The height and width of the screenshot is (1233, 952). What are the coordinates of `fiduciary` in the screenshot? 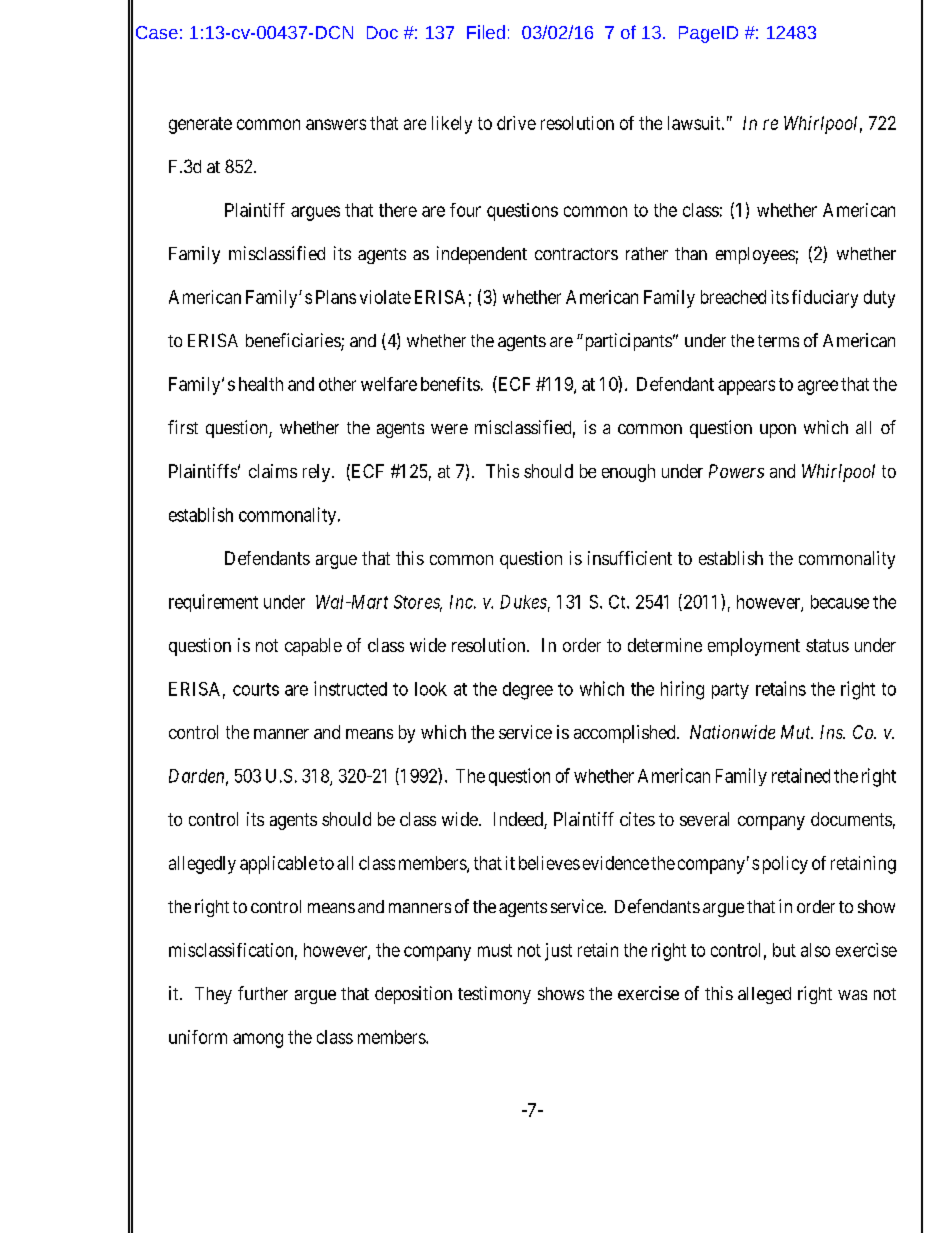 It's located at (825, 299).
